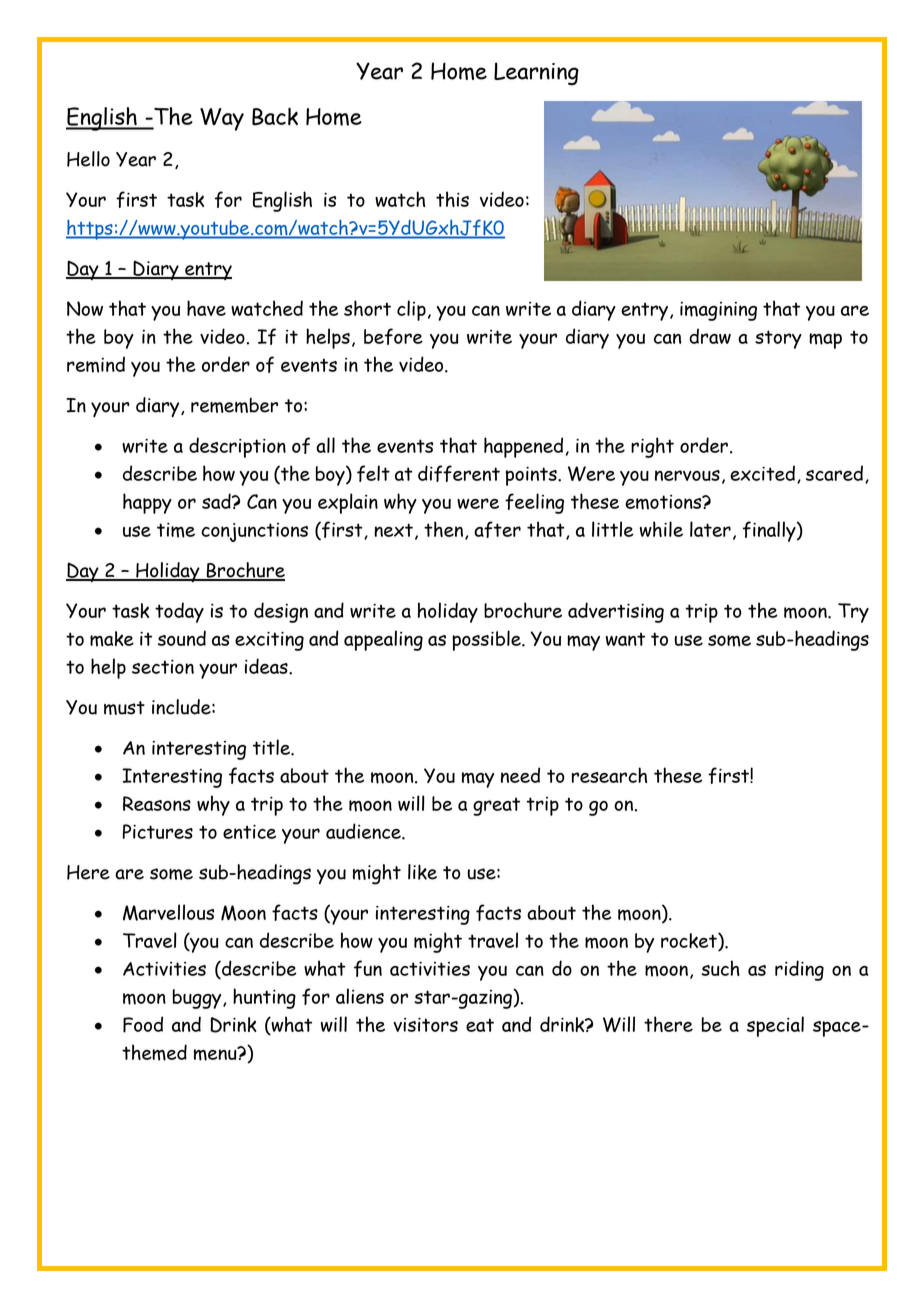 This image has width=924, height=1308. What do you see at coordinates (452, 199) in the image?
I see `this` at bounding box center [452, 199].
